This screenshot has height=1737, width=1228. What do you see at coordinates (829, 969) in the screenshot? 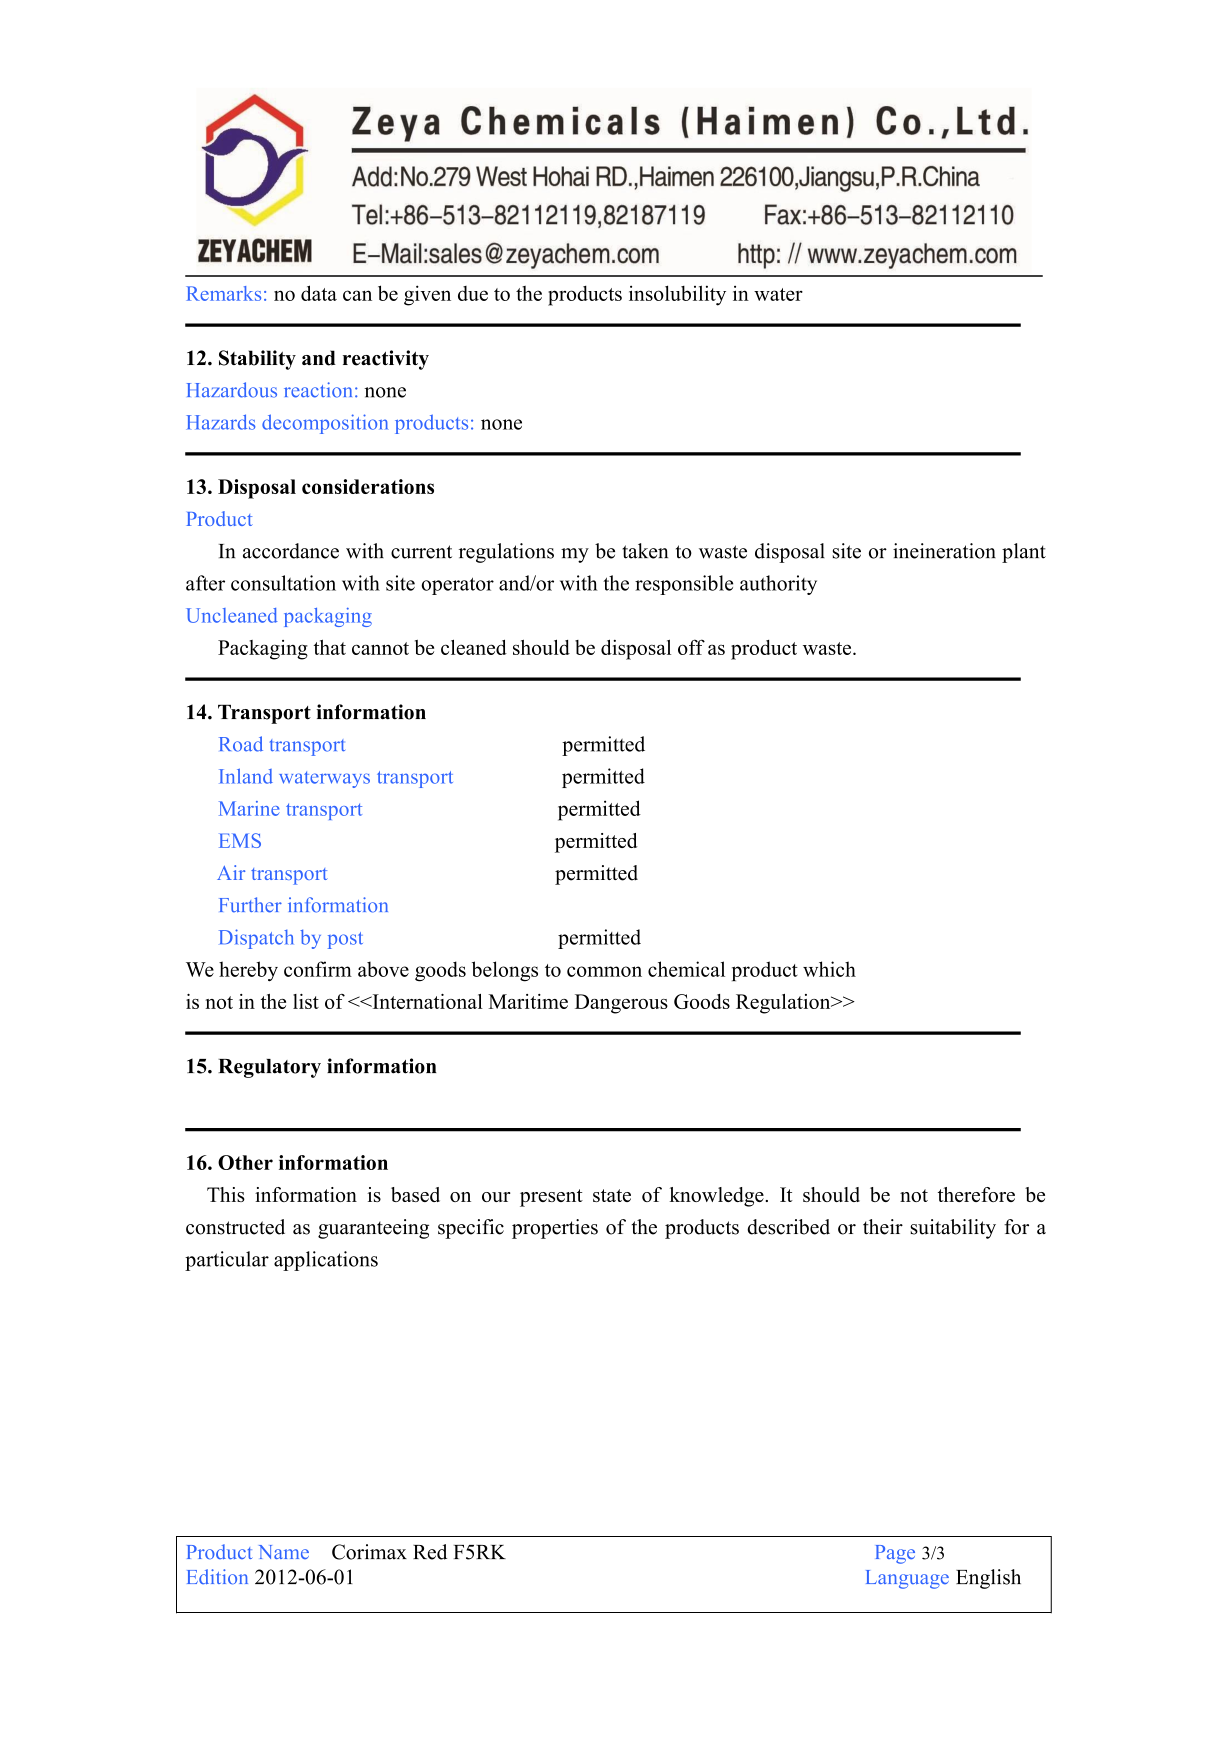
I see `which` at bounding box center [829, 969].
